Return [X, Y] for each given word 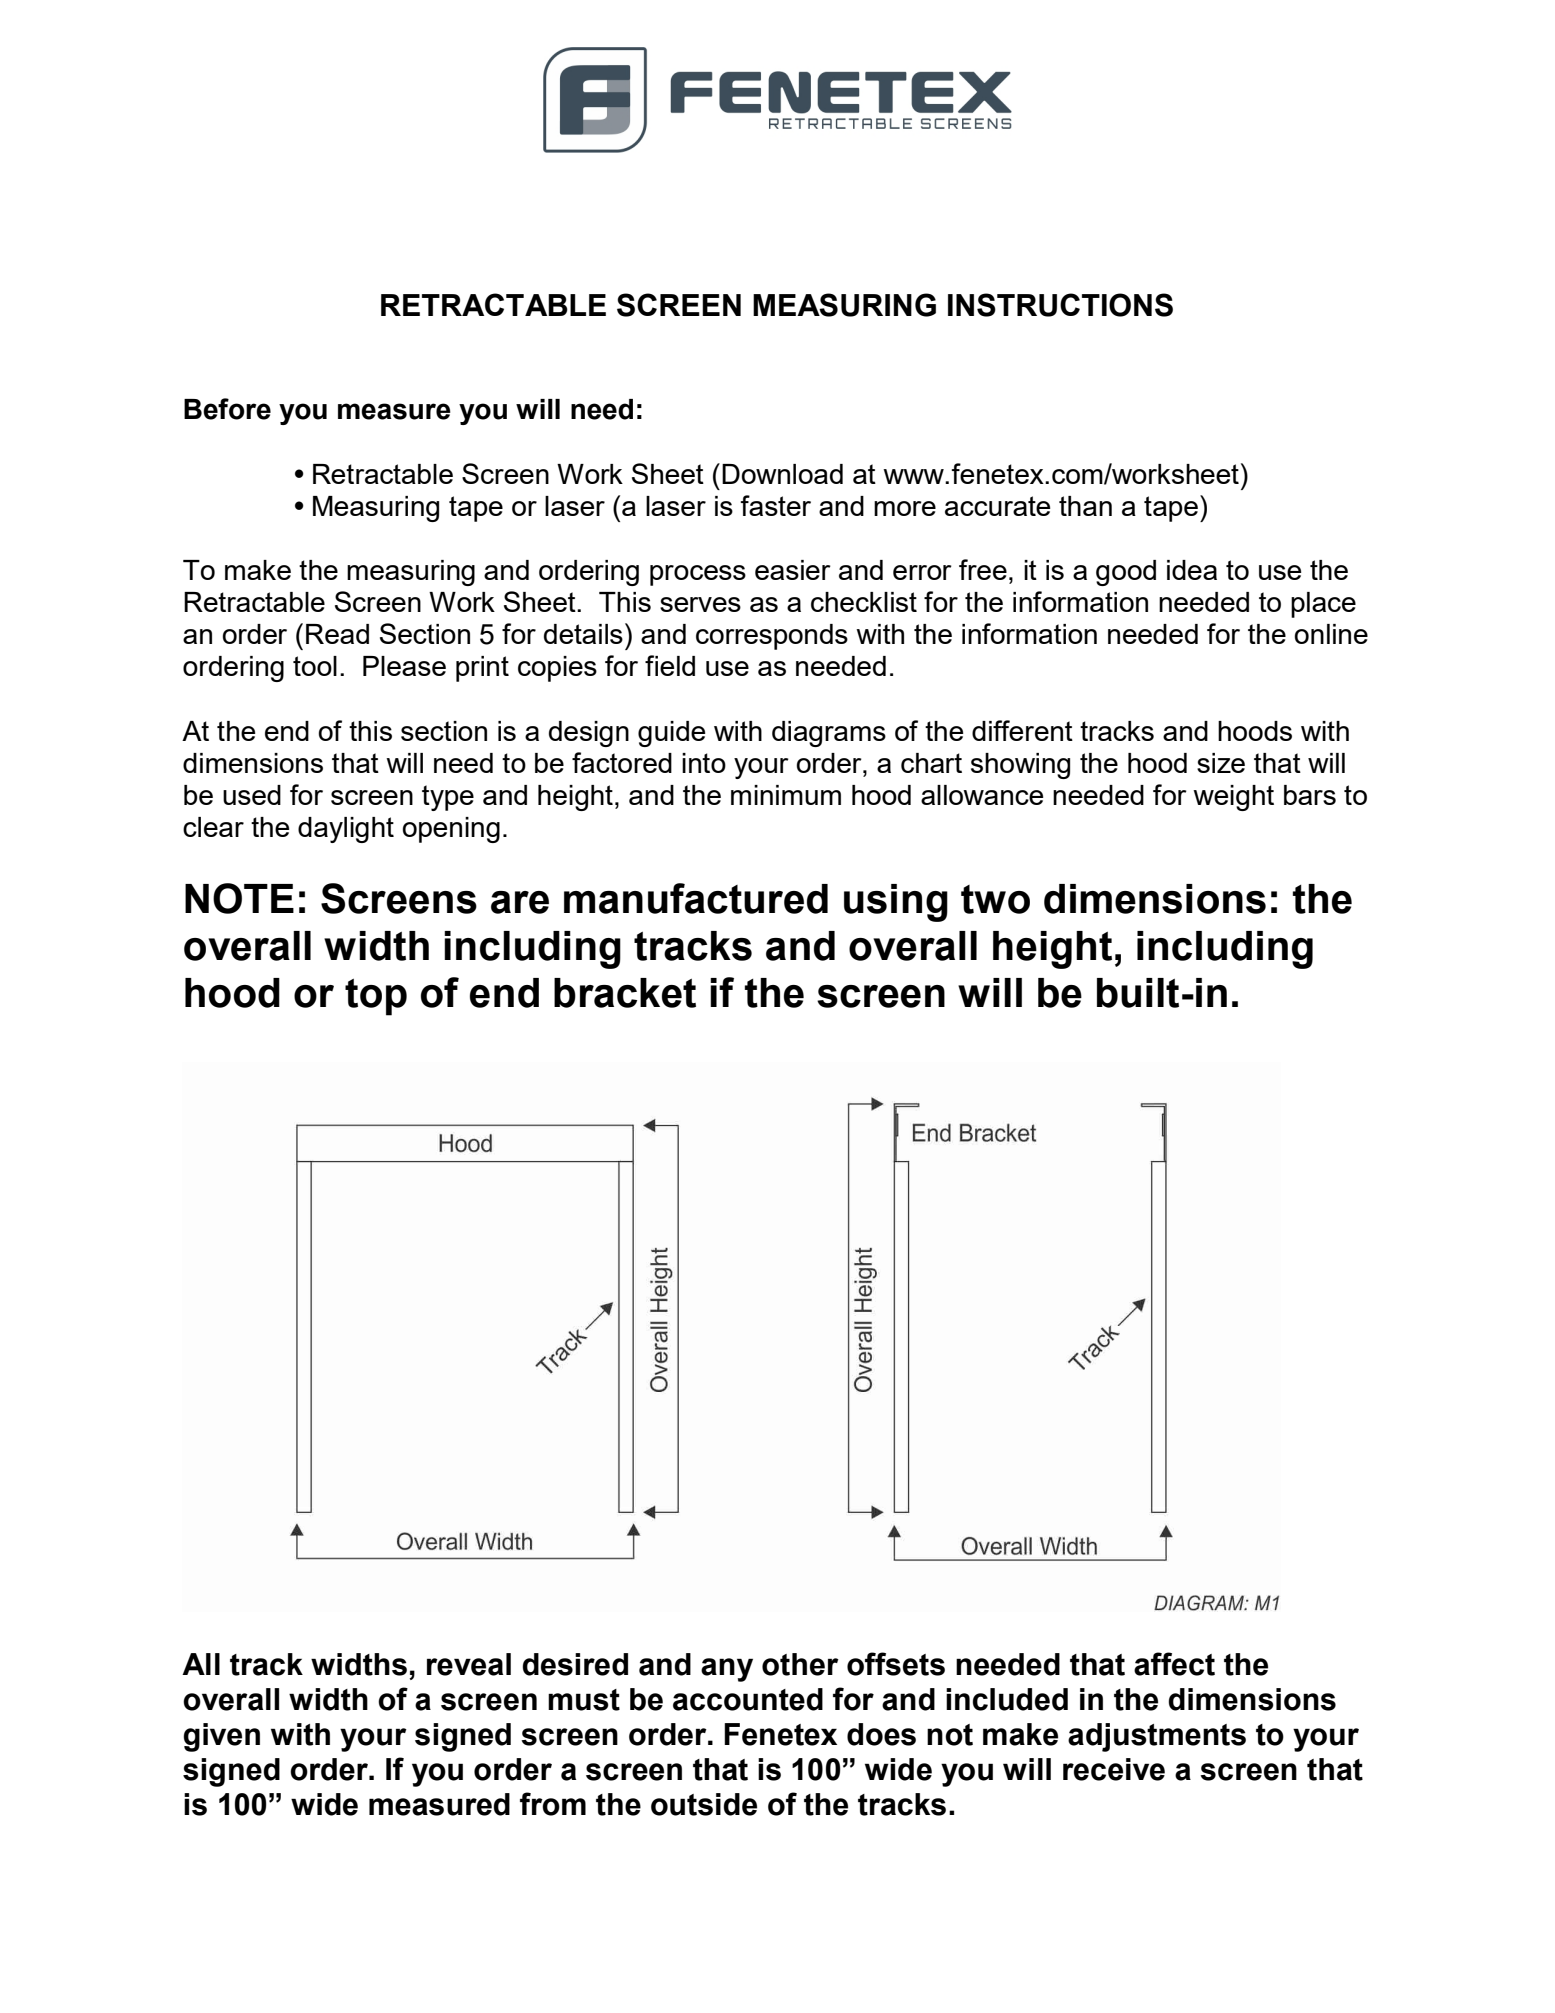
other [800, 1664]
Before [227, 409]
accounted [748, 1699]
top [376, 997]
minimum [786, 795]
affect [1174, 1664]
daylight [346, 830]
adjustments [1157, 1737]
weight [1233, 798]
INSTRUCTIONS [1060, 305]
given [221, 1737]
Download [782, 474]
